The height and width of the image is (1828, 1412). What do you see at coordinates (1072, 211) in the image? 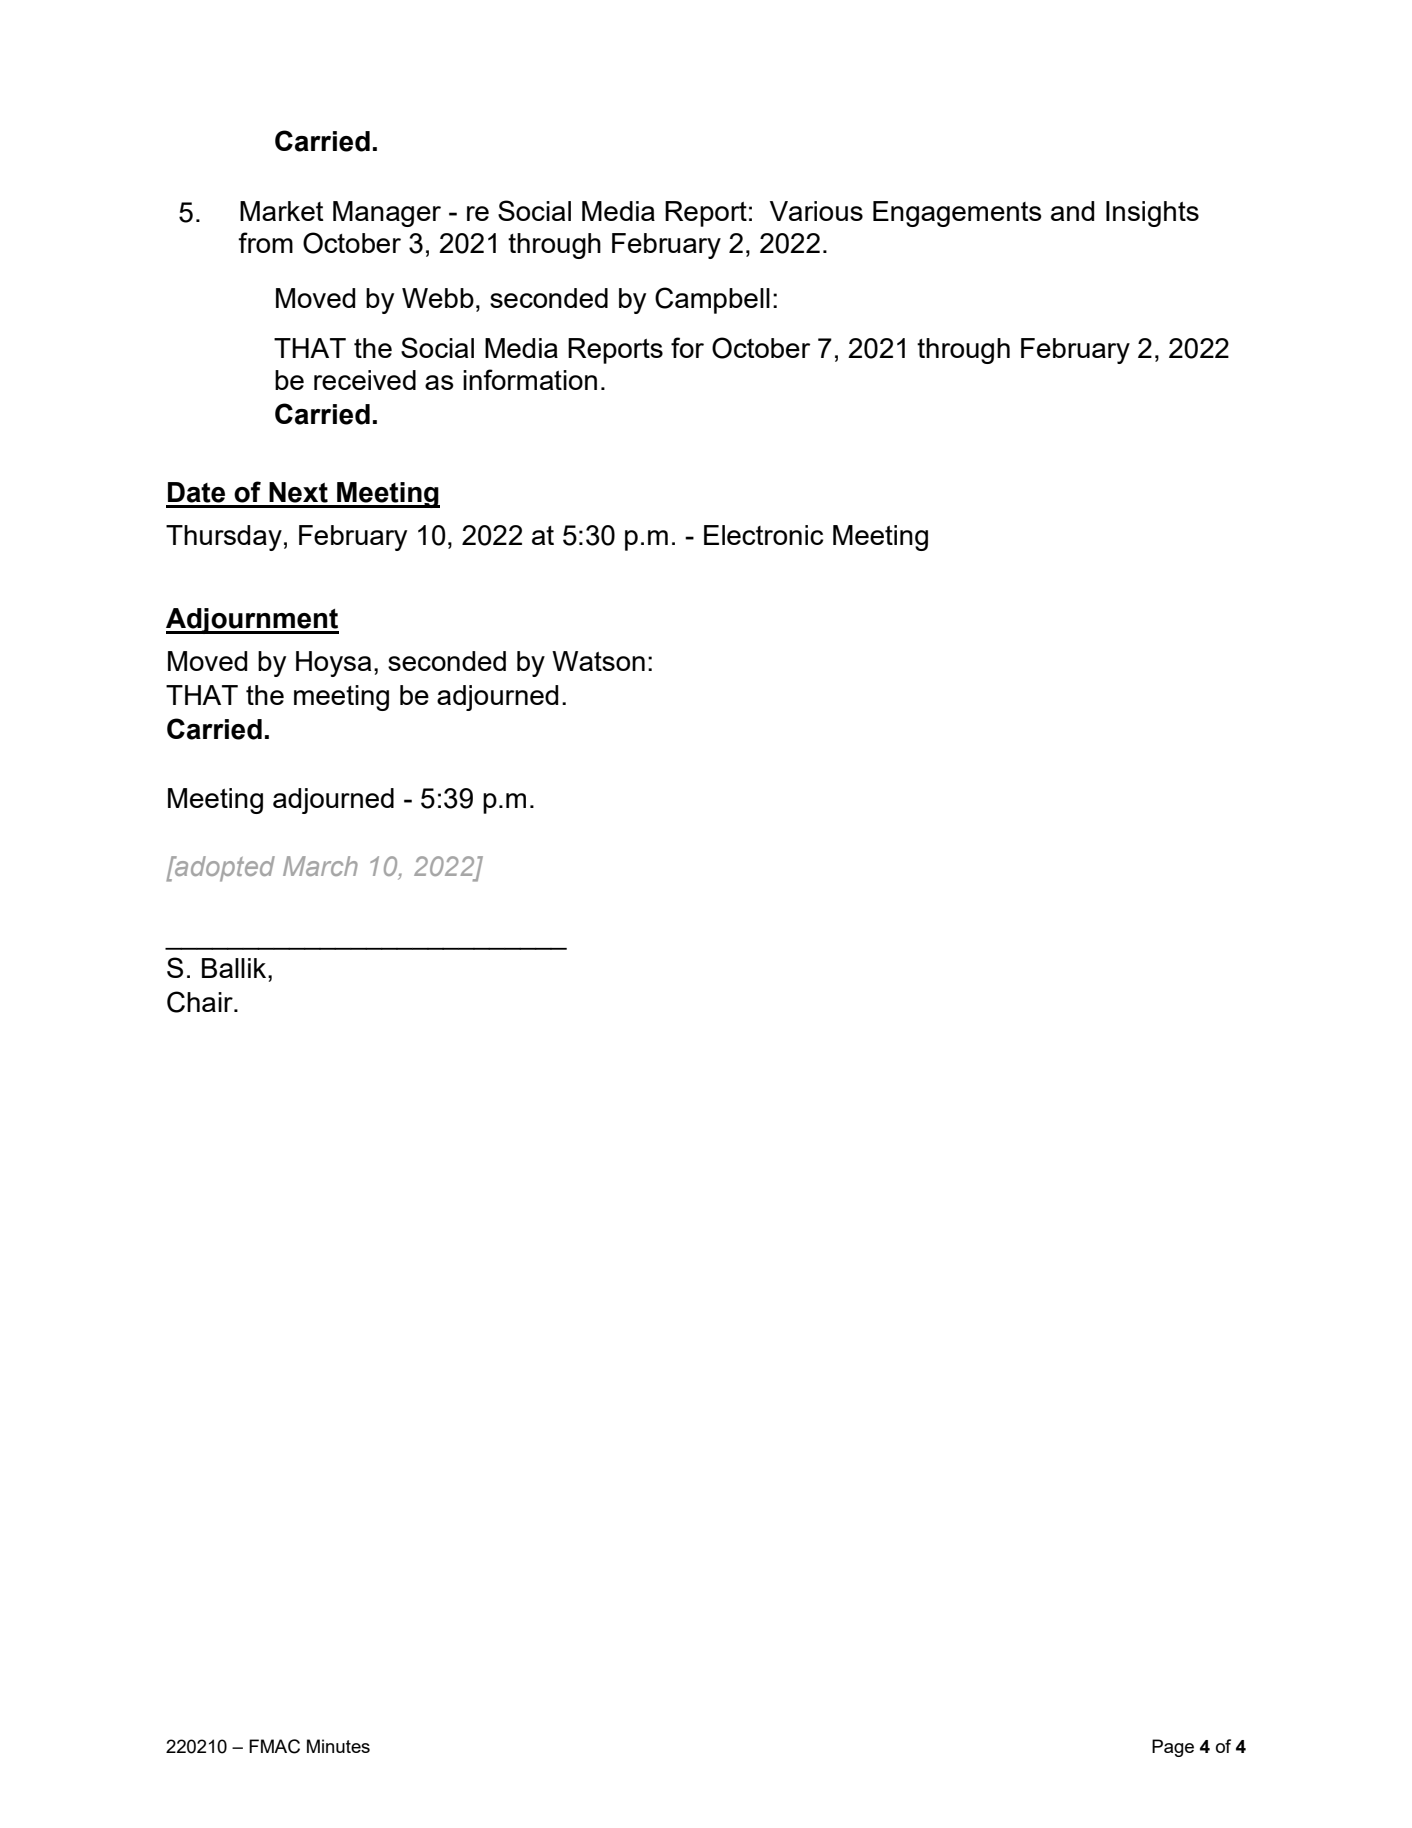
I see `and` at bounding box center [1072, 211].
